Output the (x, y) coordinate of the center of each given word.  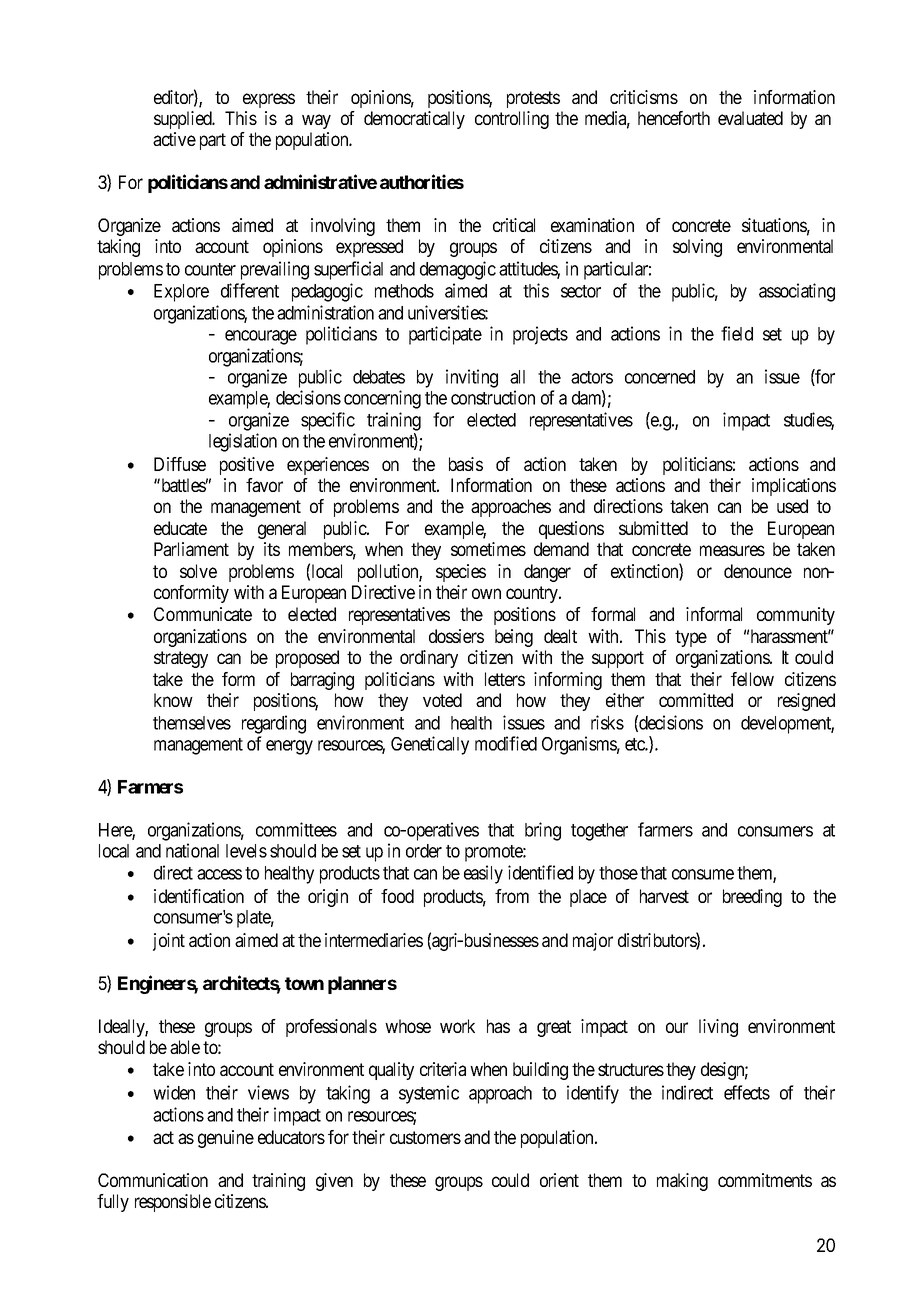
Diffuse (180, 464)
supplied (184, 120)
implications (794, 487)
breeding (752, 898)
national (192, 850)
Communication (153, 1180)
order (424, 851)
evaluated (750, 118)
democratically (414, 120)
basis (466, 464)
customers (425, 1137)
